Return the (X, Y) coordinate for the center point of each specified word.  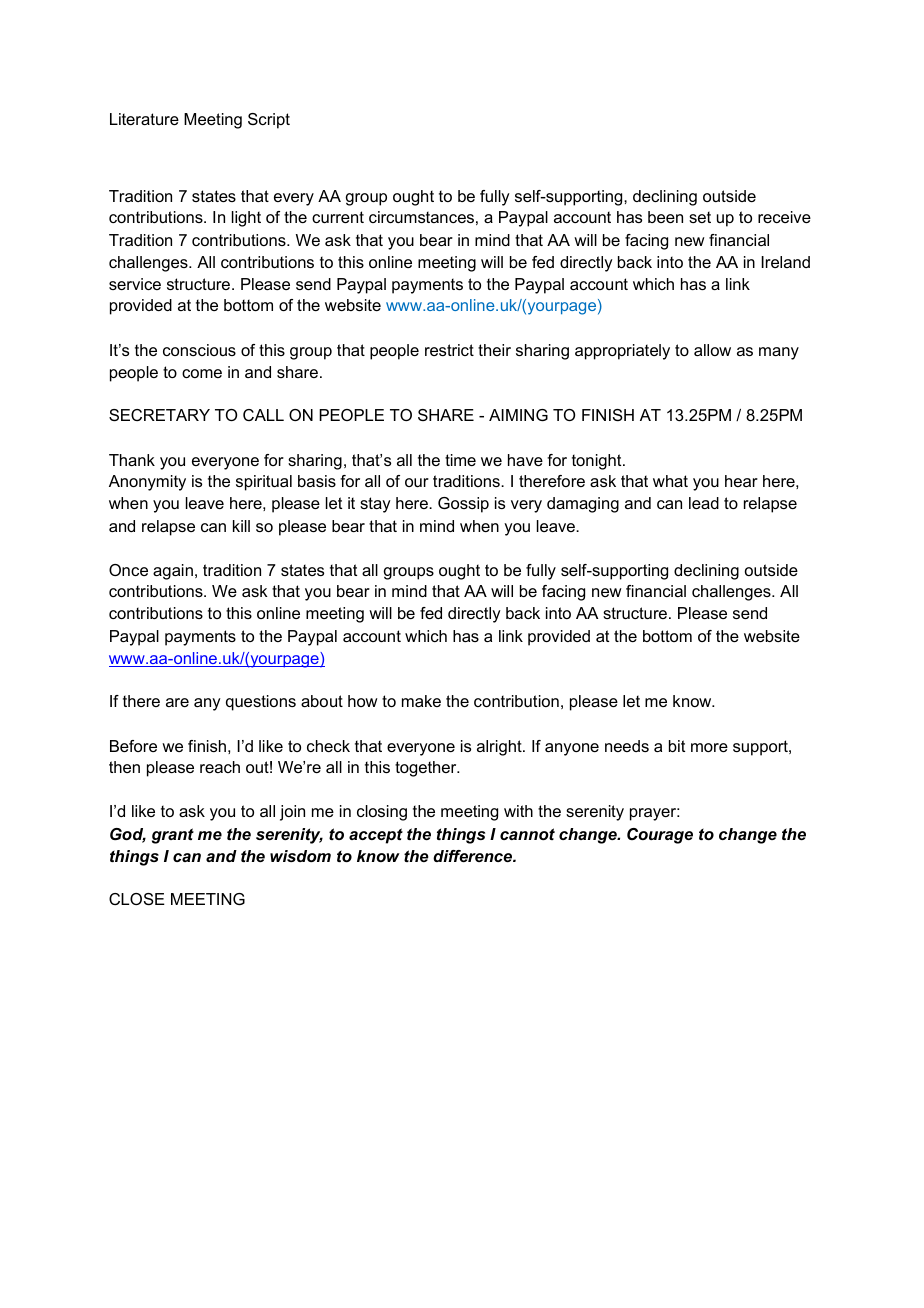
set (700, 217)
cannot (527, 834)
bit (677, 746)
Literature (144, 119)
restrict (449, 350)
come (202, 373)
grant (173, 836)
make (421, 701)
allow (712, 350)
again (173, 572)
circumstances (421, 217)
